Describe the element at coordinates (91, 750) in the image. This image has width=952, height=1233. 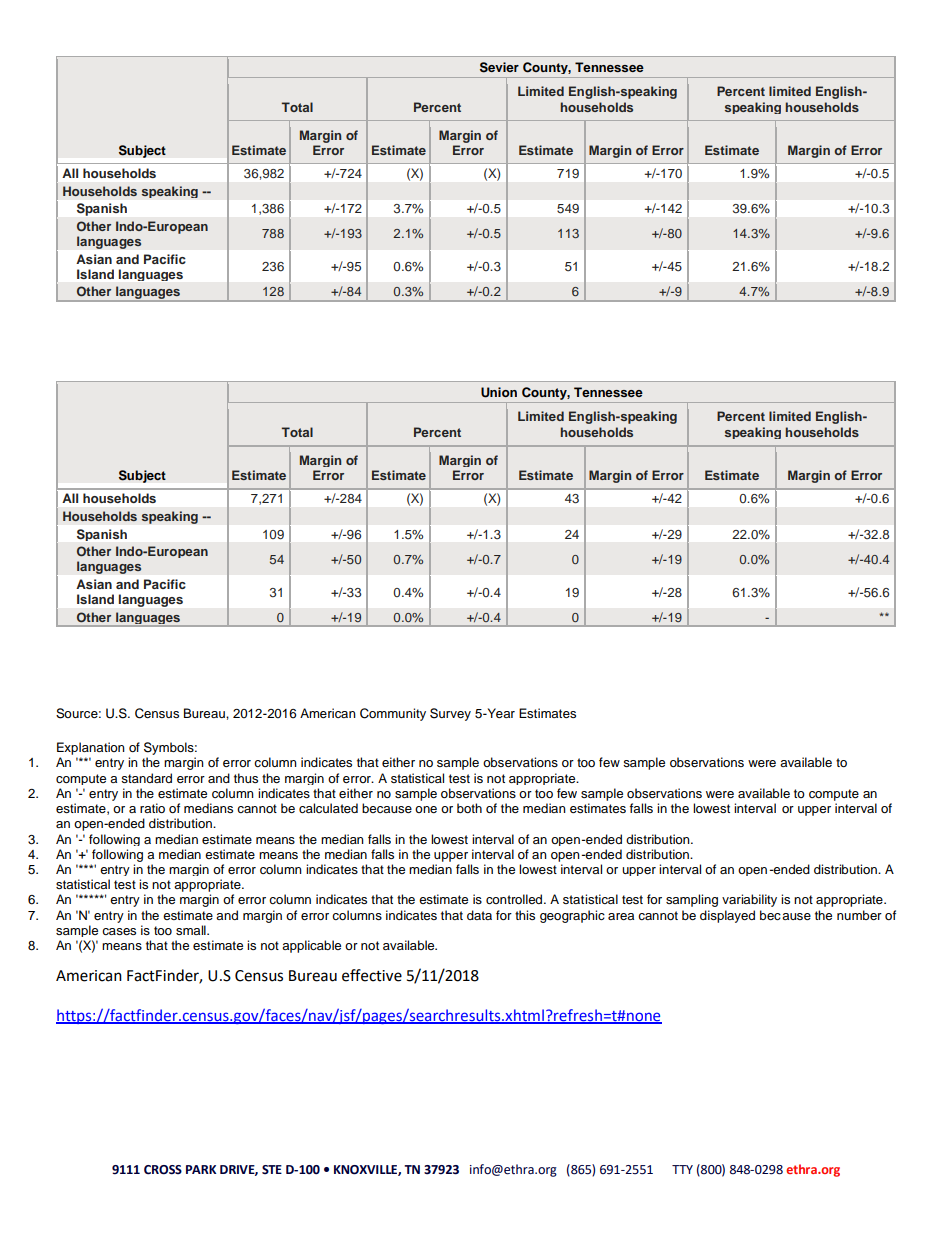
I see `Explanation` at that location.
